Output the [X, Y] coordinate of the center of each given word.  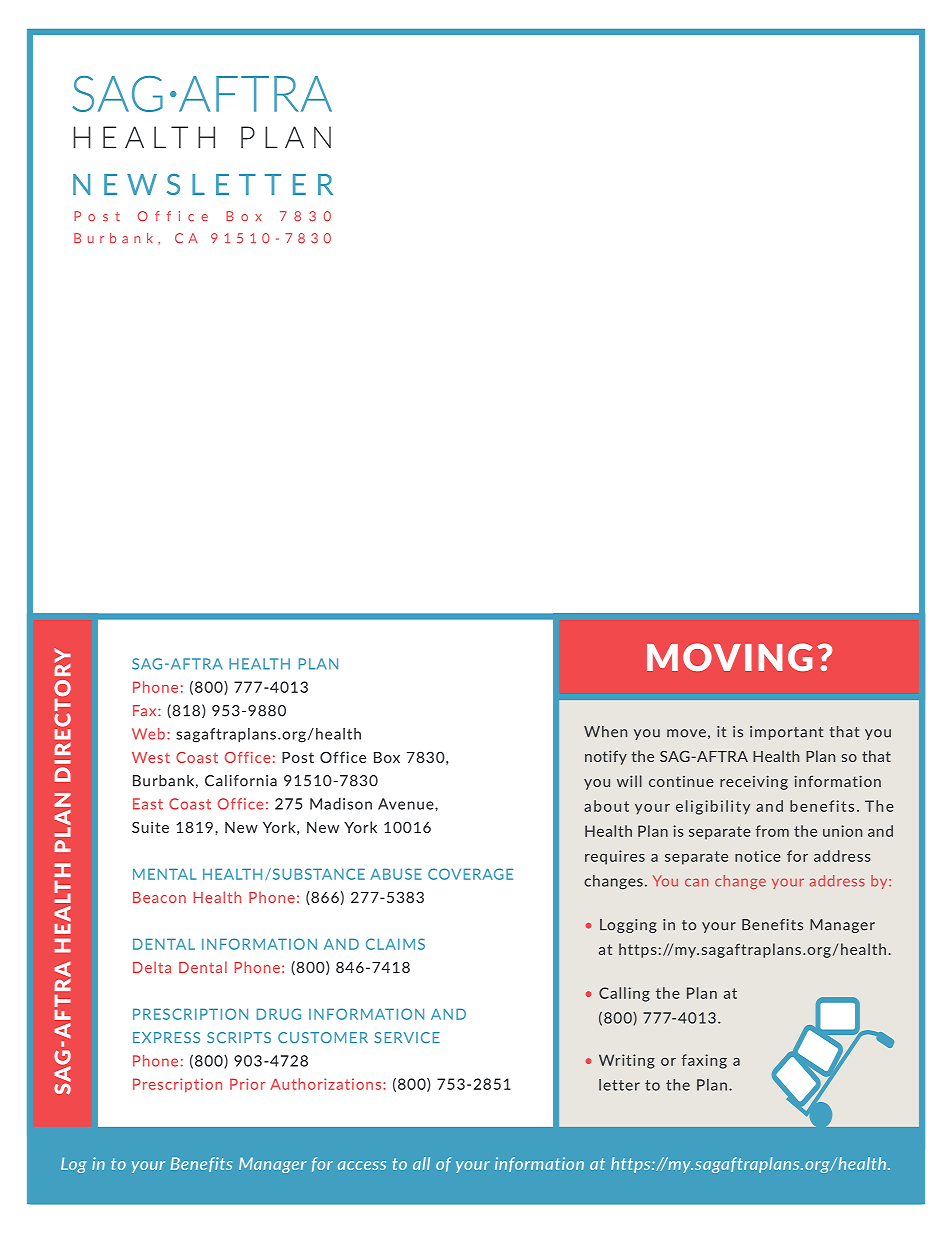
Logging [628, 926]
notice [758, 856]
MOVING [729, 657]
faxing [704, 1061]
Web [148, 734]
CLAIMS [395, 944]
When [605, 732]
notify [606, 757]
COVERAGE [470, 874]
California [241, 781]
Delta [152, 967]
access [362, 1165]
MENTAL [164, 874]
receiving [754, 782]
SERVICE [407, 1037]
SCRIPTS [239, 1037]
